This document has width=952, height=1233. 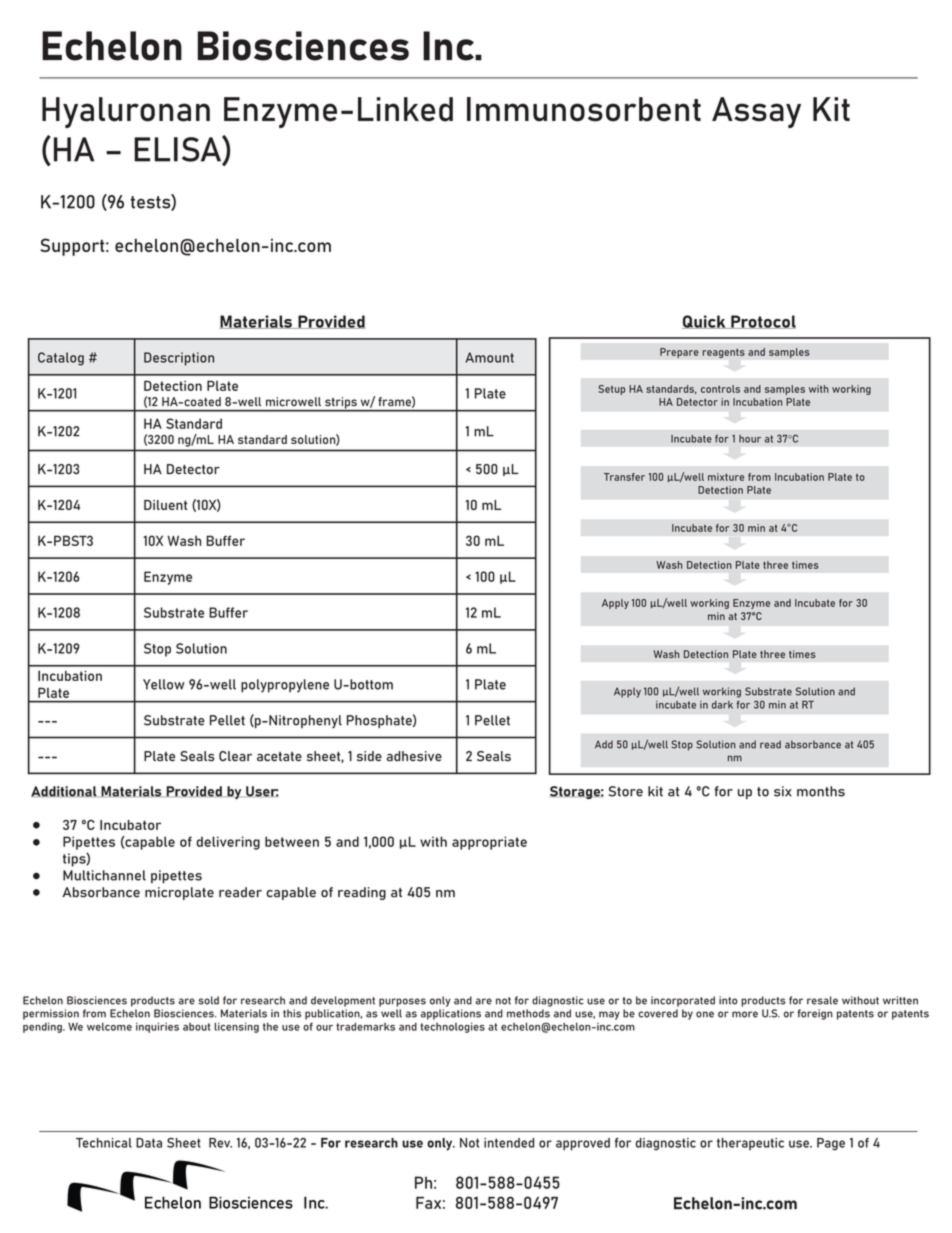 I want to click on polypropylene, so click(x=285, y=686).
